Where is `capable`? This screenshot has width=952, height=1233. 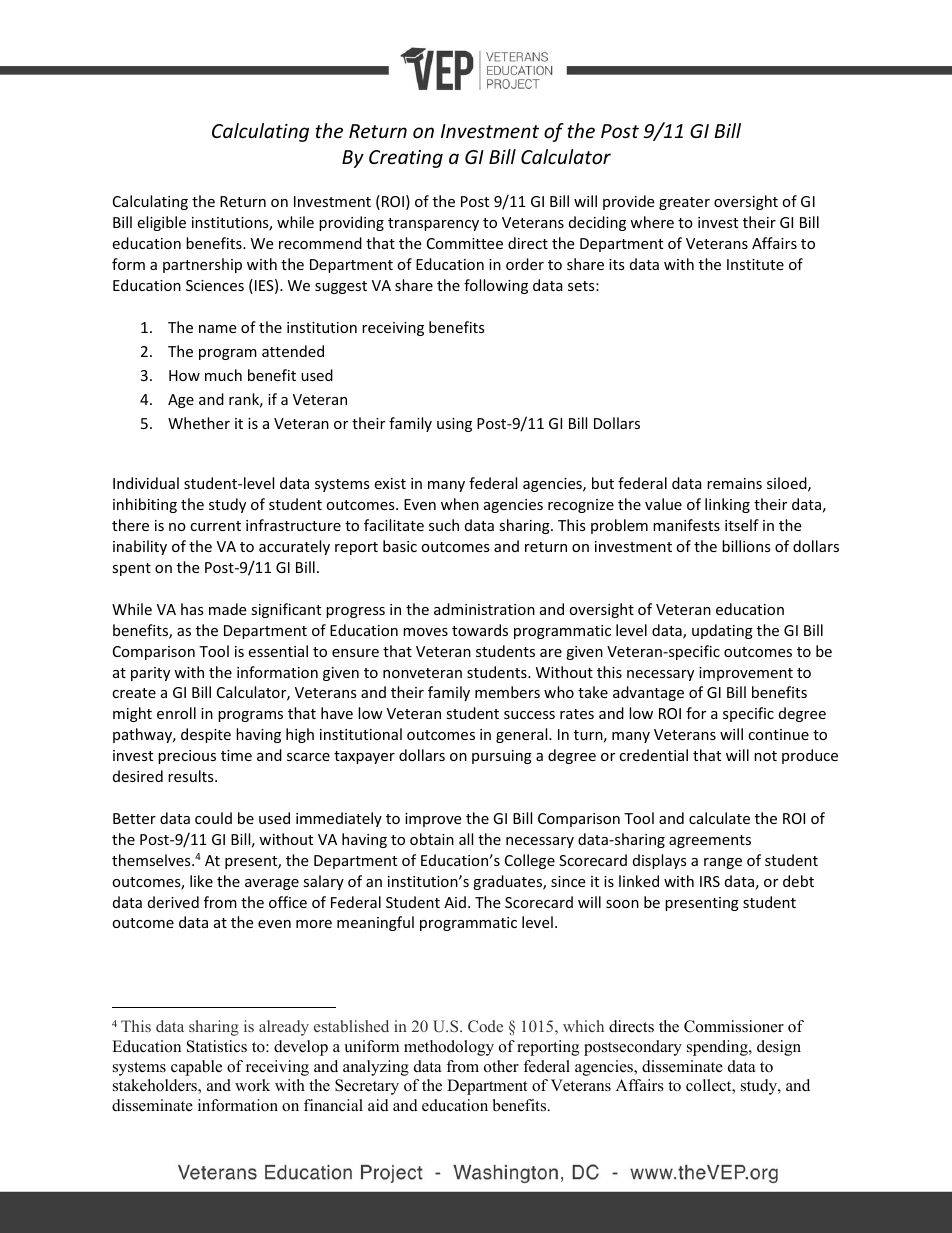 capable is located at coordinates (196, 1068).
